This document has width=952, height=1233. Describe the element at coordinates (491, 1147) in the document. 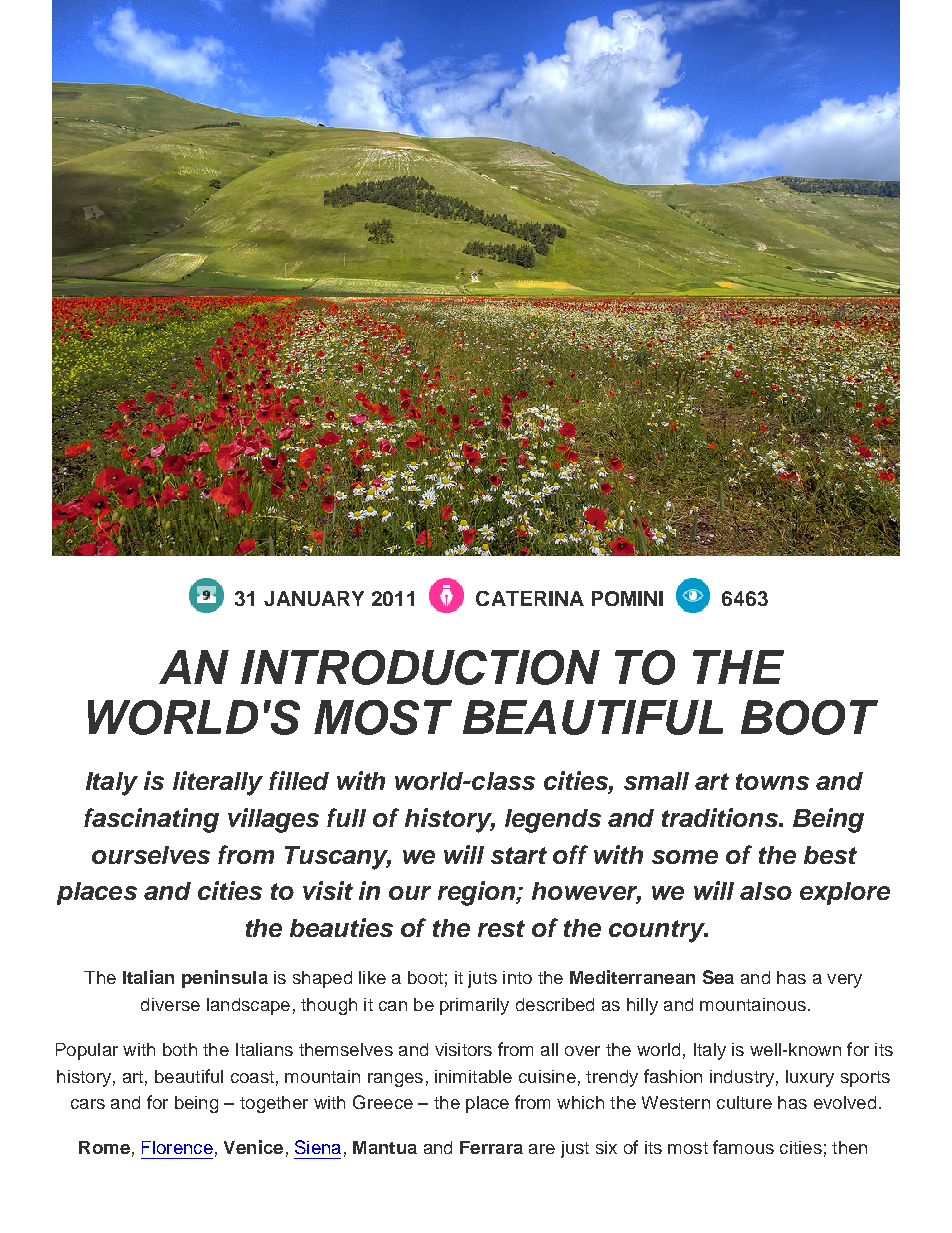

I see `Ferrara` at that location.
